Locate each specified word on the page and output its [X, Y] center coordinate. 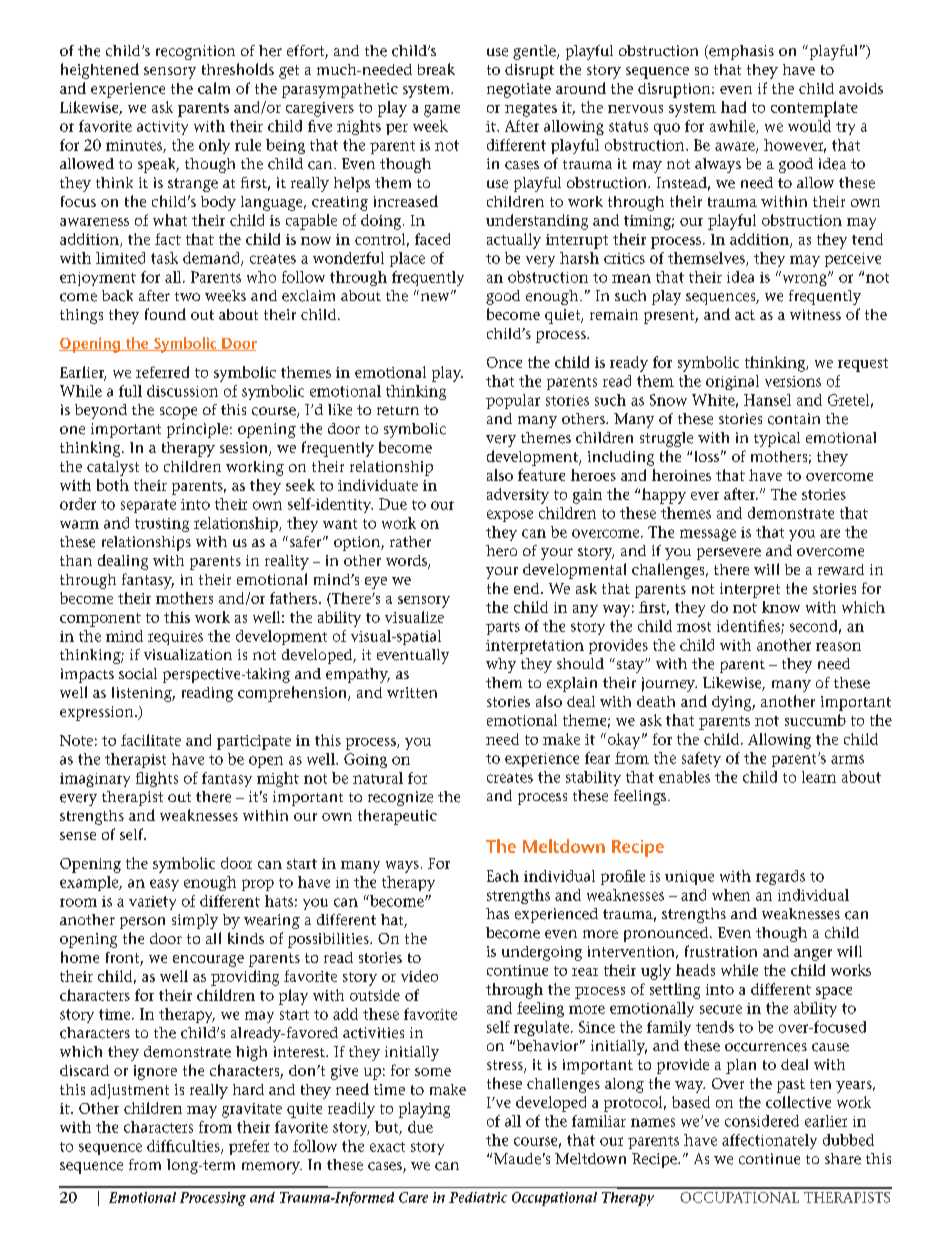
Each [503, 876]
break [436, 69]
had [733, 107]
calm [214, 88]
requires [175, 638]
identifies [749, 627]
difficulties [184, 1147]
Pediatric [478, 1197]
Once [504, 362]
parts [503, 628]
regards [780, 877]
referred [162, 372]
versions [793, 381]
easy [164, 885]
